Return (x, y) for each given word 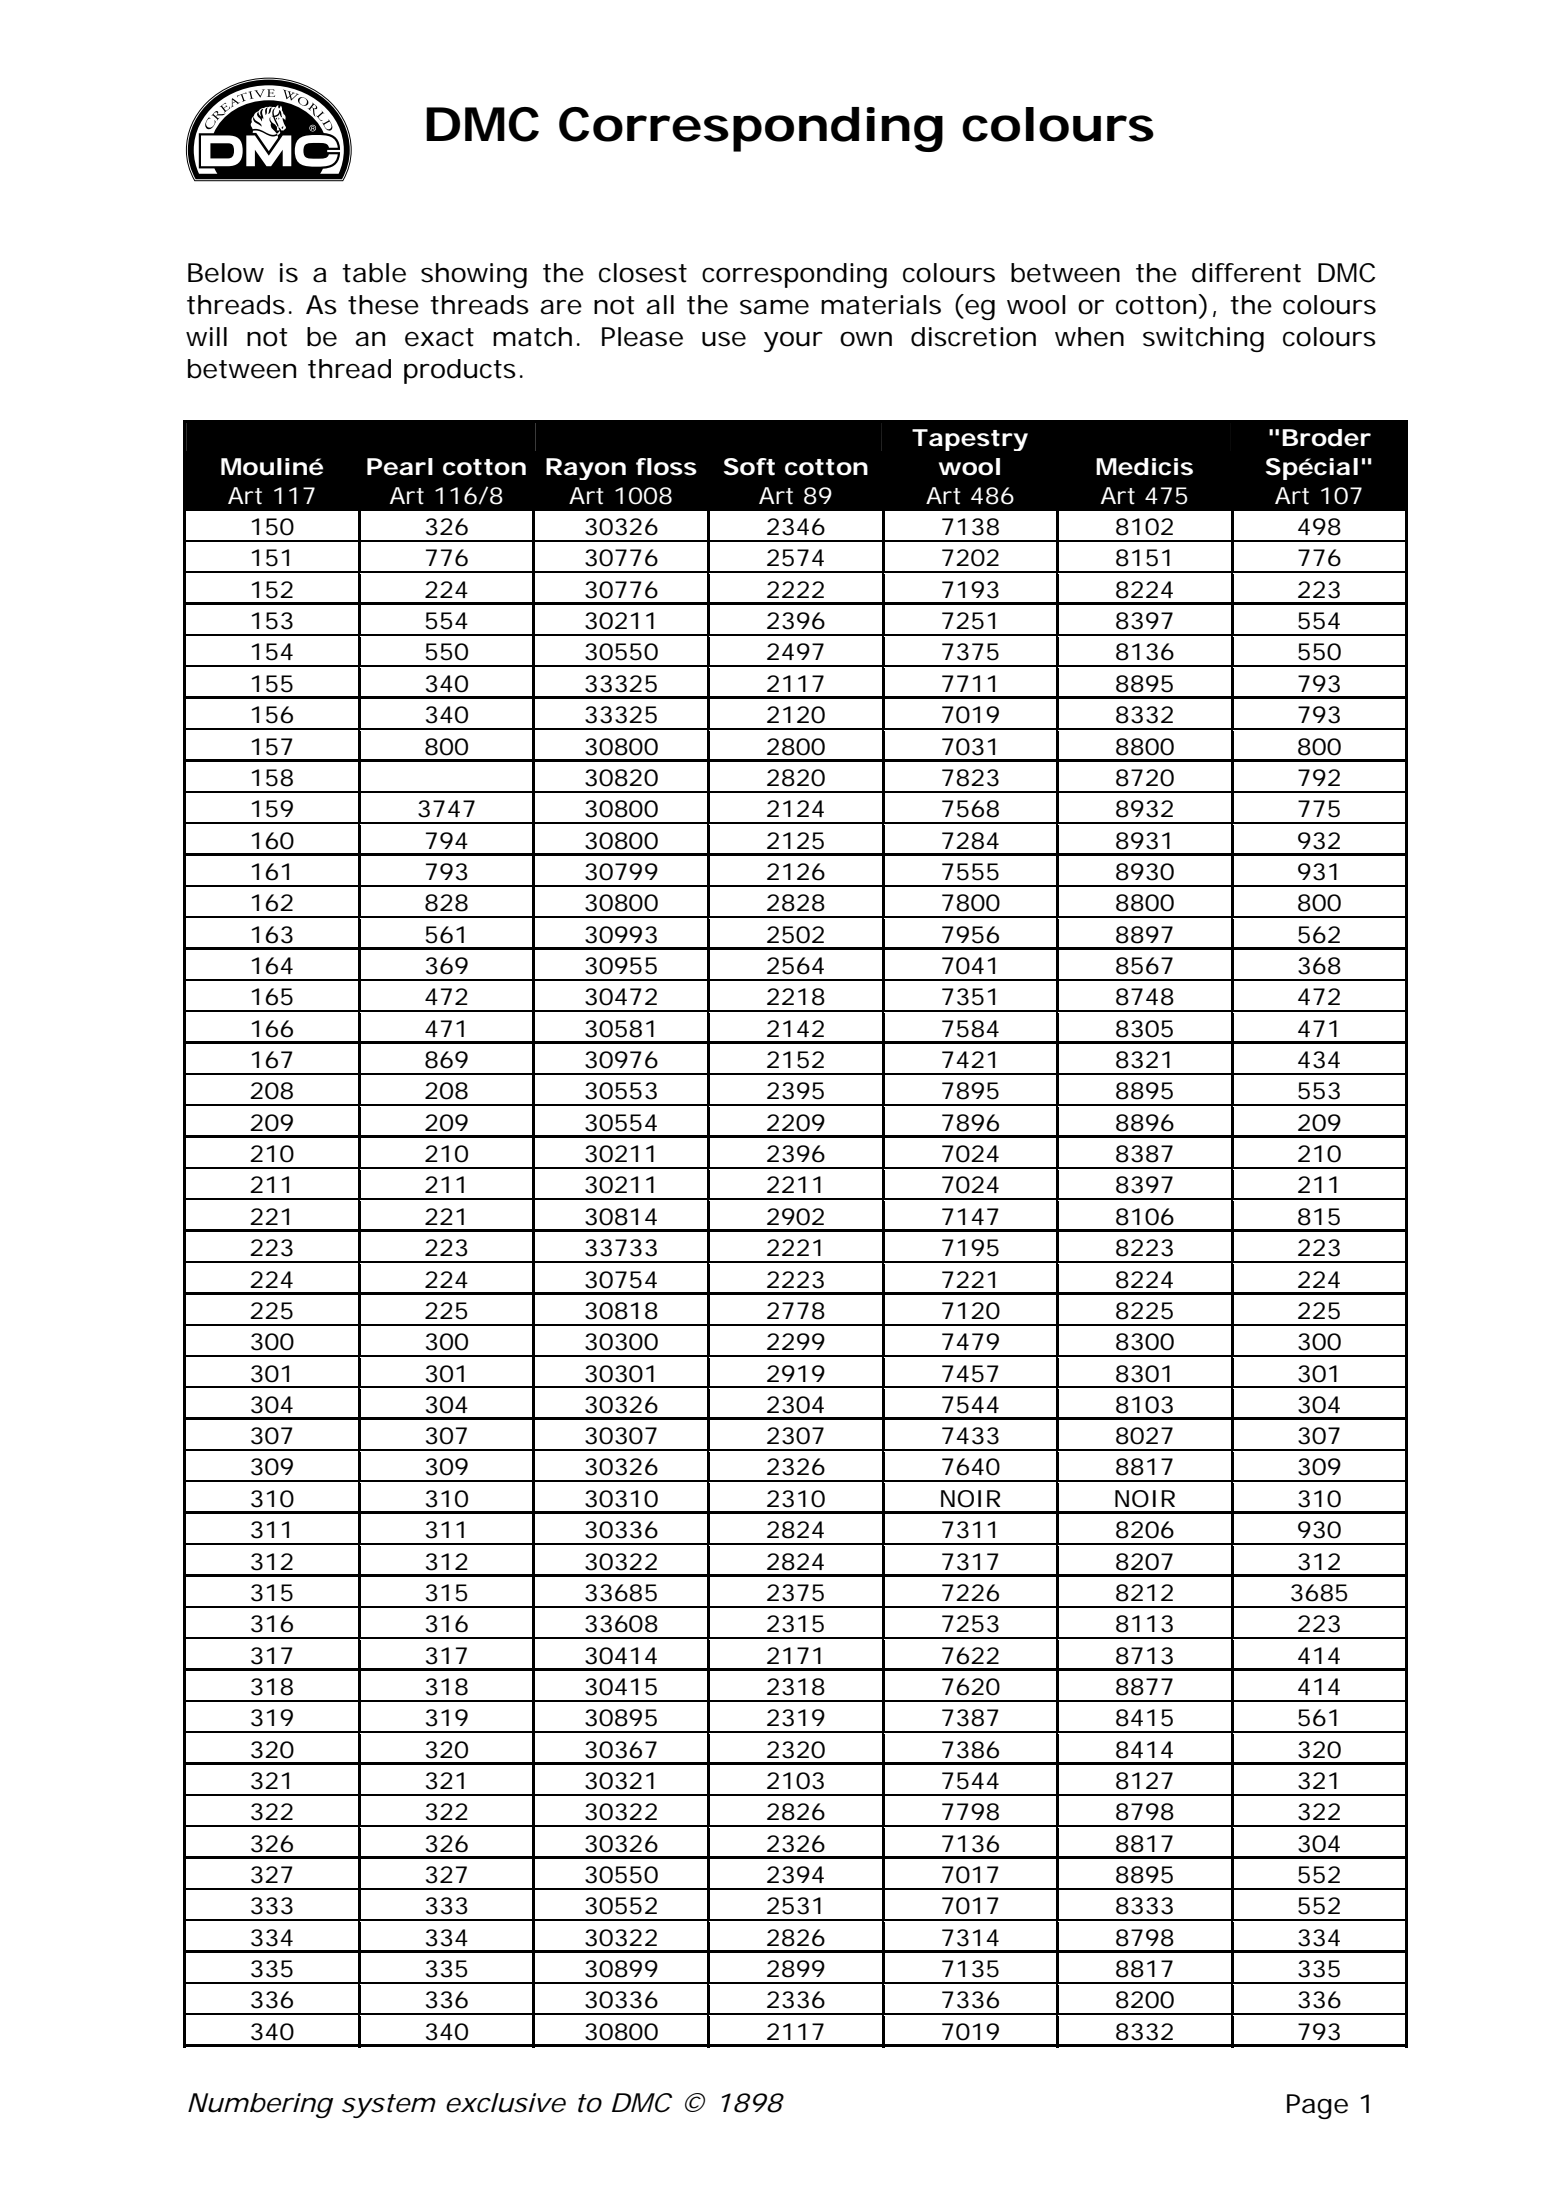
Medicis (1144, 467)
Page (1317, 2106)
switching (1203, 339)
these (383, 305)
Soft (749, 467)
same (774, 307)
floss (666, 467)
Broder (1326, 438)
